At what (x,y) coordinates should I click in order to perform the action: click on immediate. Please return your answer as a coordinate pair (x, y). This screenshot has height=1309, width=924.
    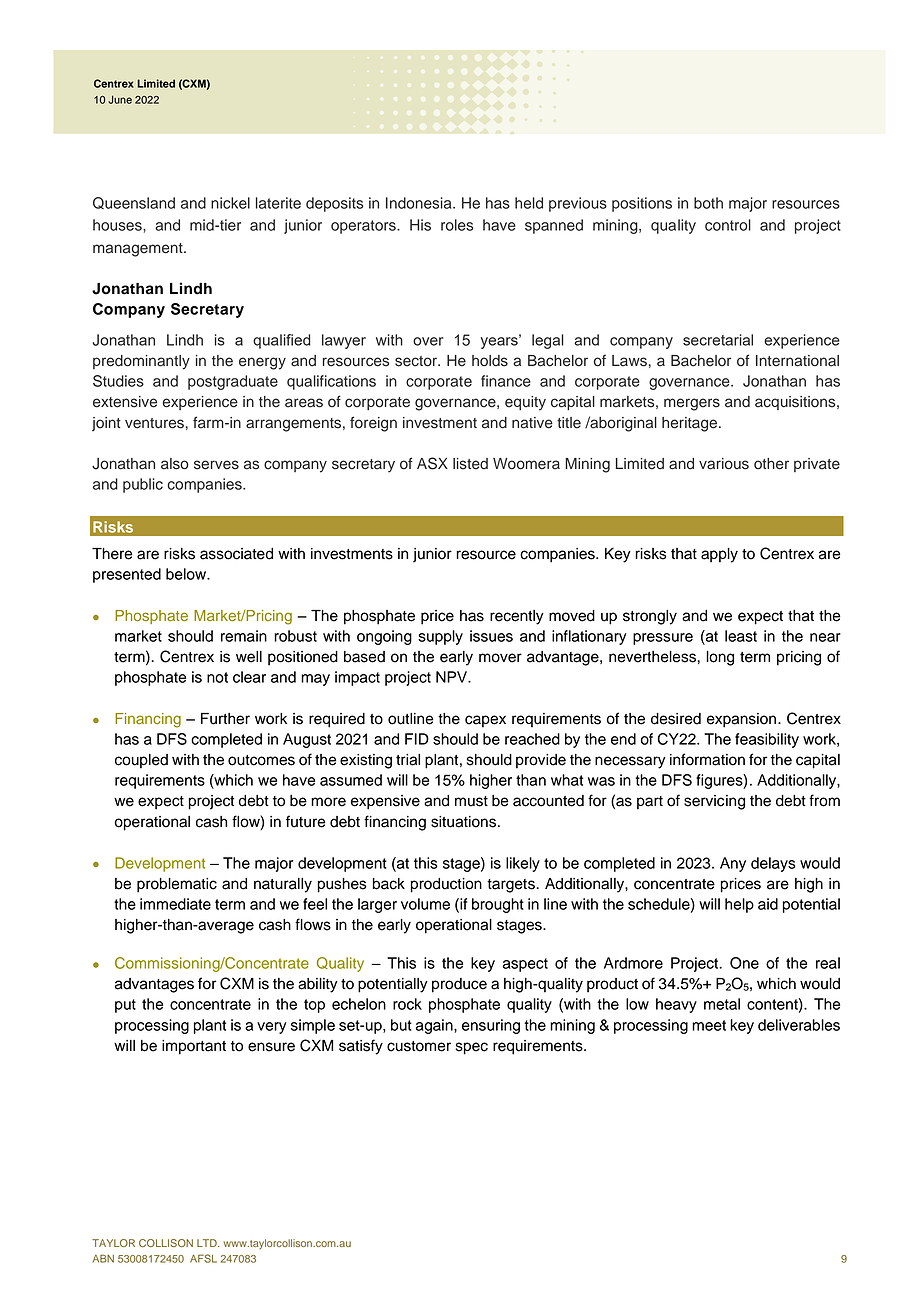
    Looking at the image, I should click on (175, 904).
